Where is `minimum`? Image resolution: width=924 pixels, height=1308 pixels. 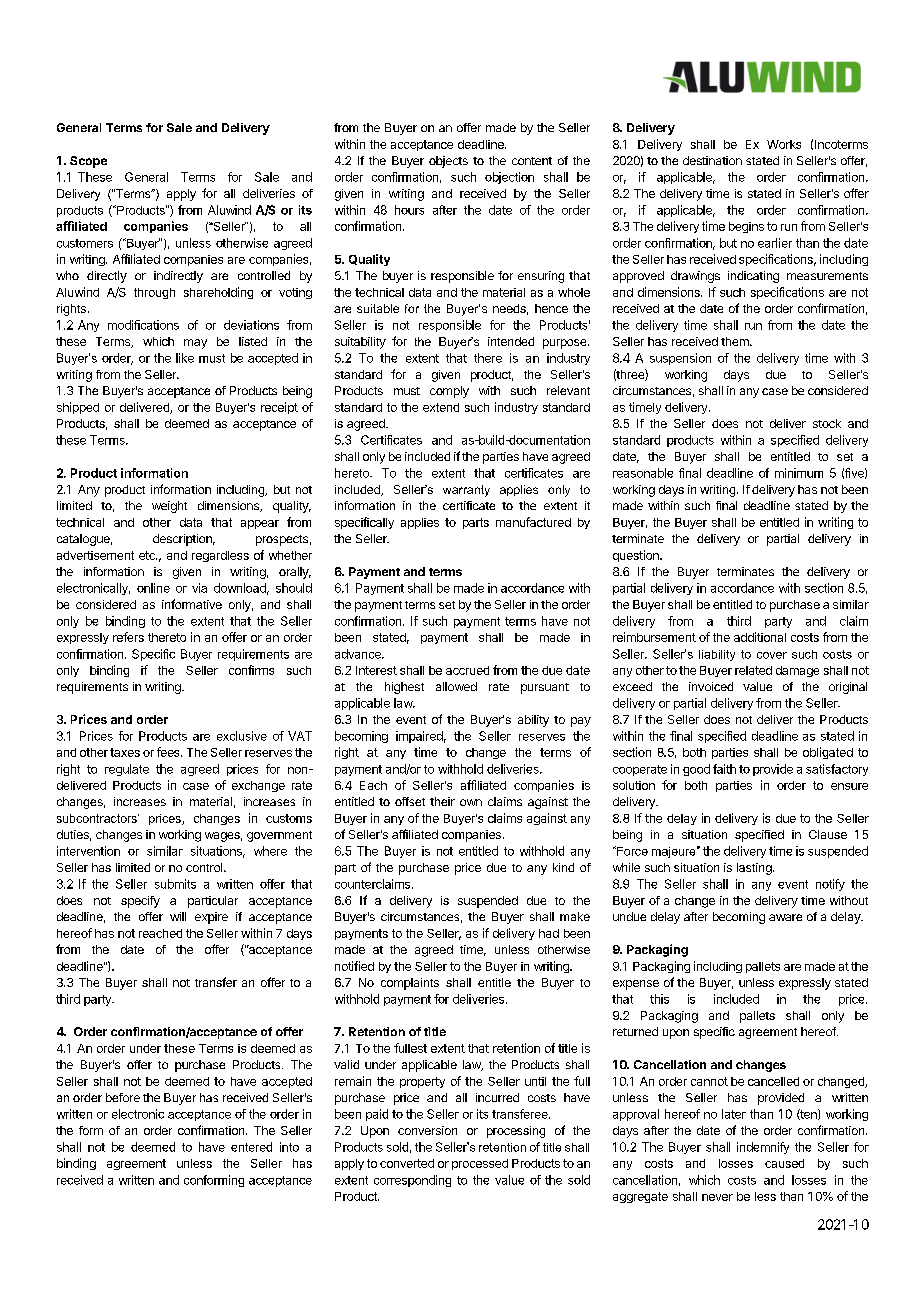 minimum is located at coordinates (799, 473).
